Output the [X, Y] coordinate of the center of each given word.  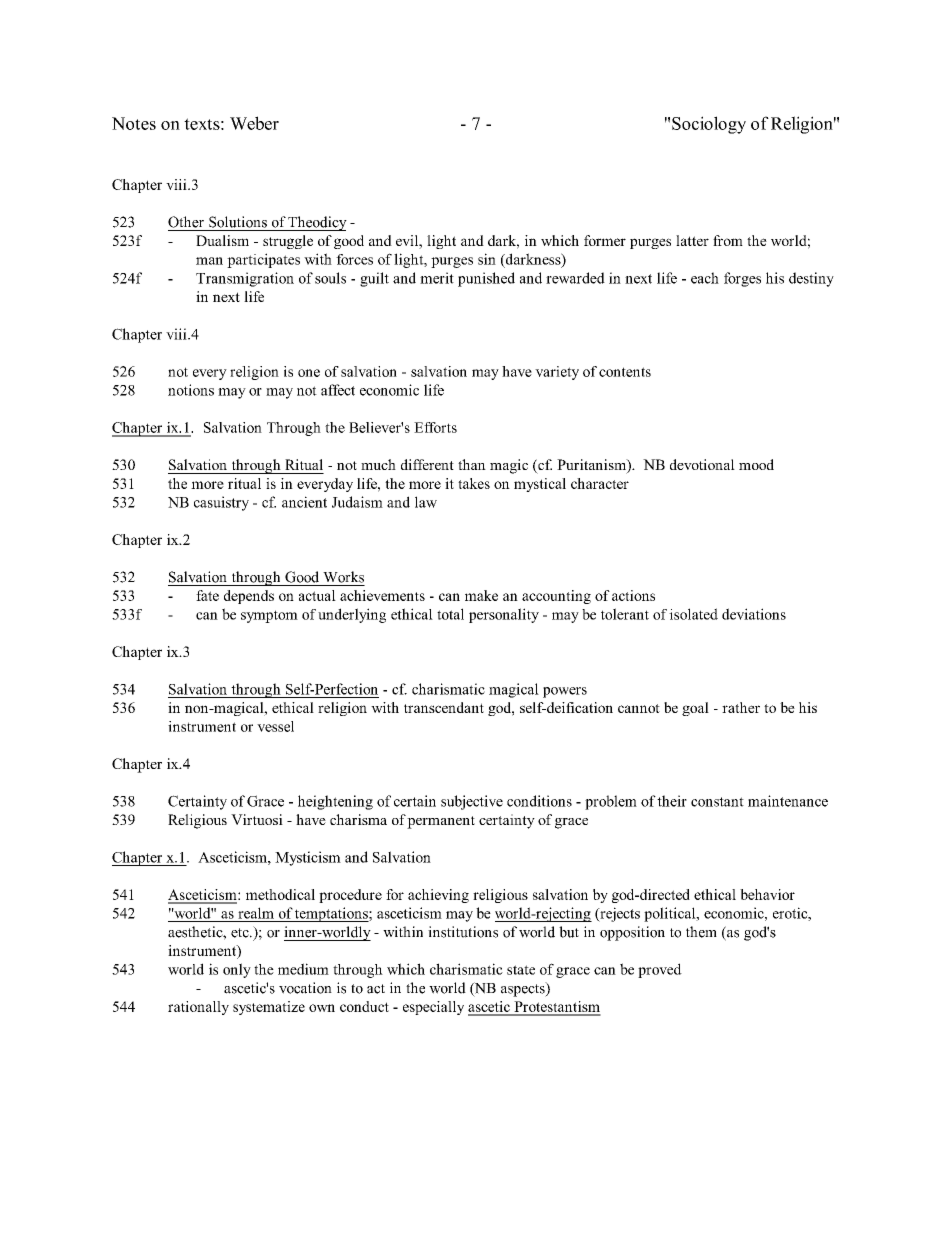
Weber [254, 123]
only [237, 970]
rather [741, 707]
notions [191, 390]
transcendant [444, 707]
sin [487, 259]
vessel [275, 726]
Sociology [709, 125]
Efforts [435, 427]
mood [756, 464]
